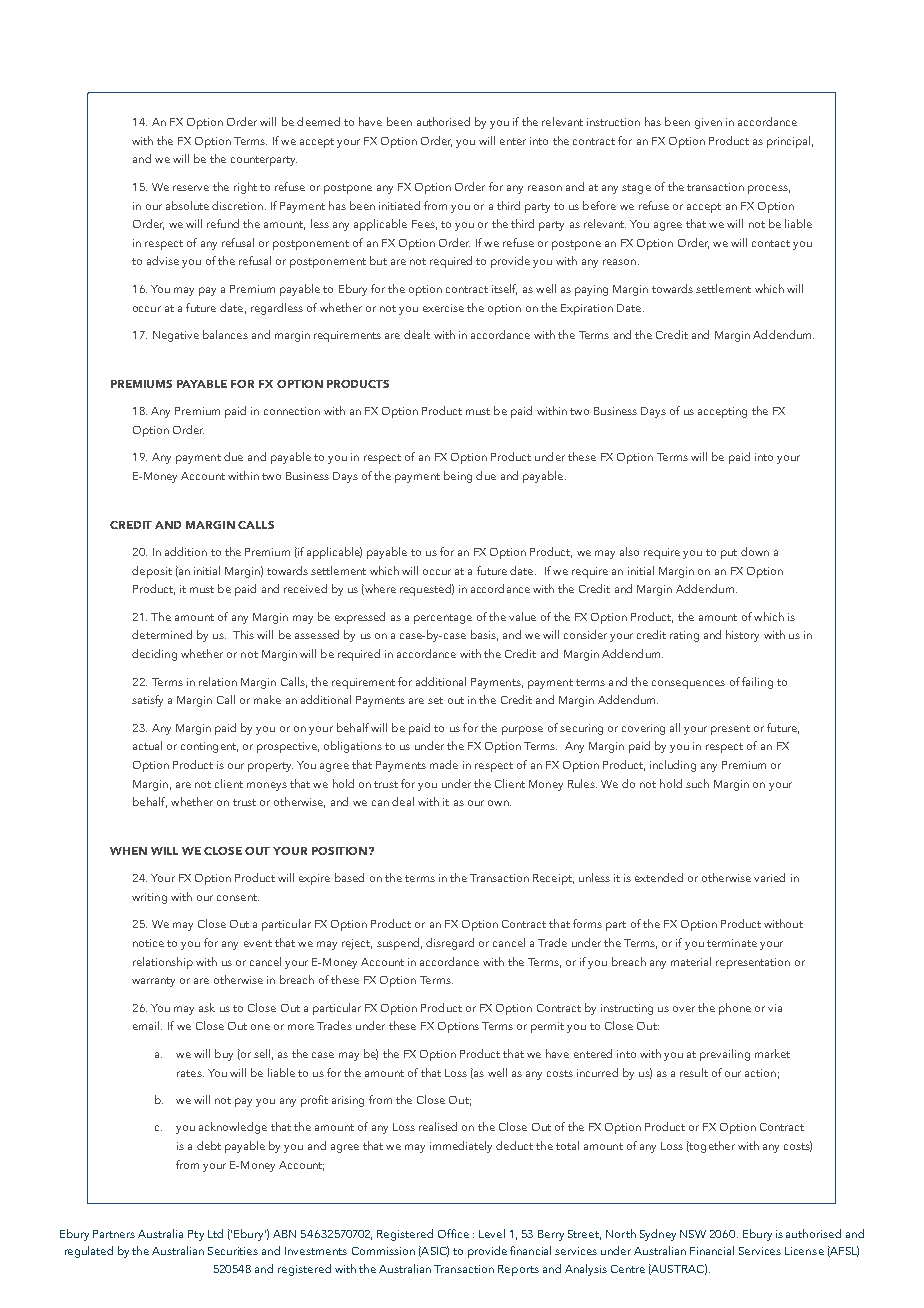 This document has width=924, height=1308. I want to click on being, so click(458, 477).
